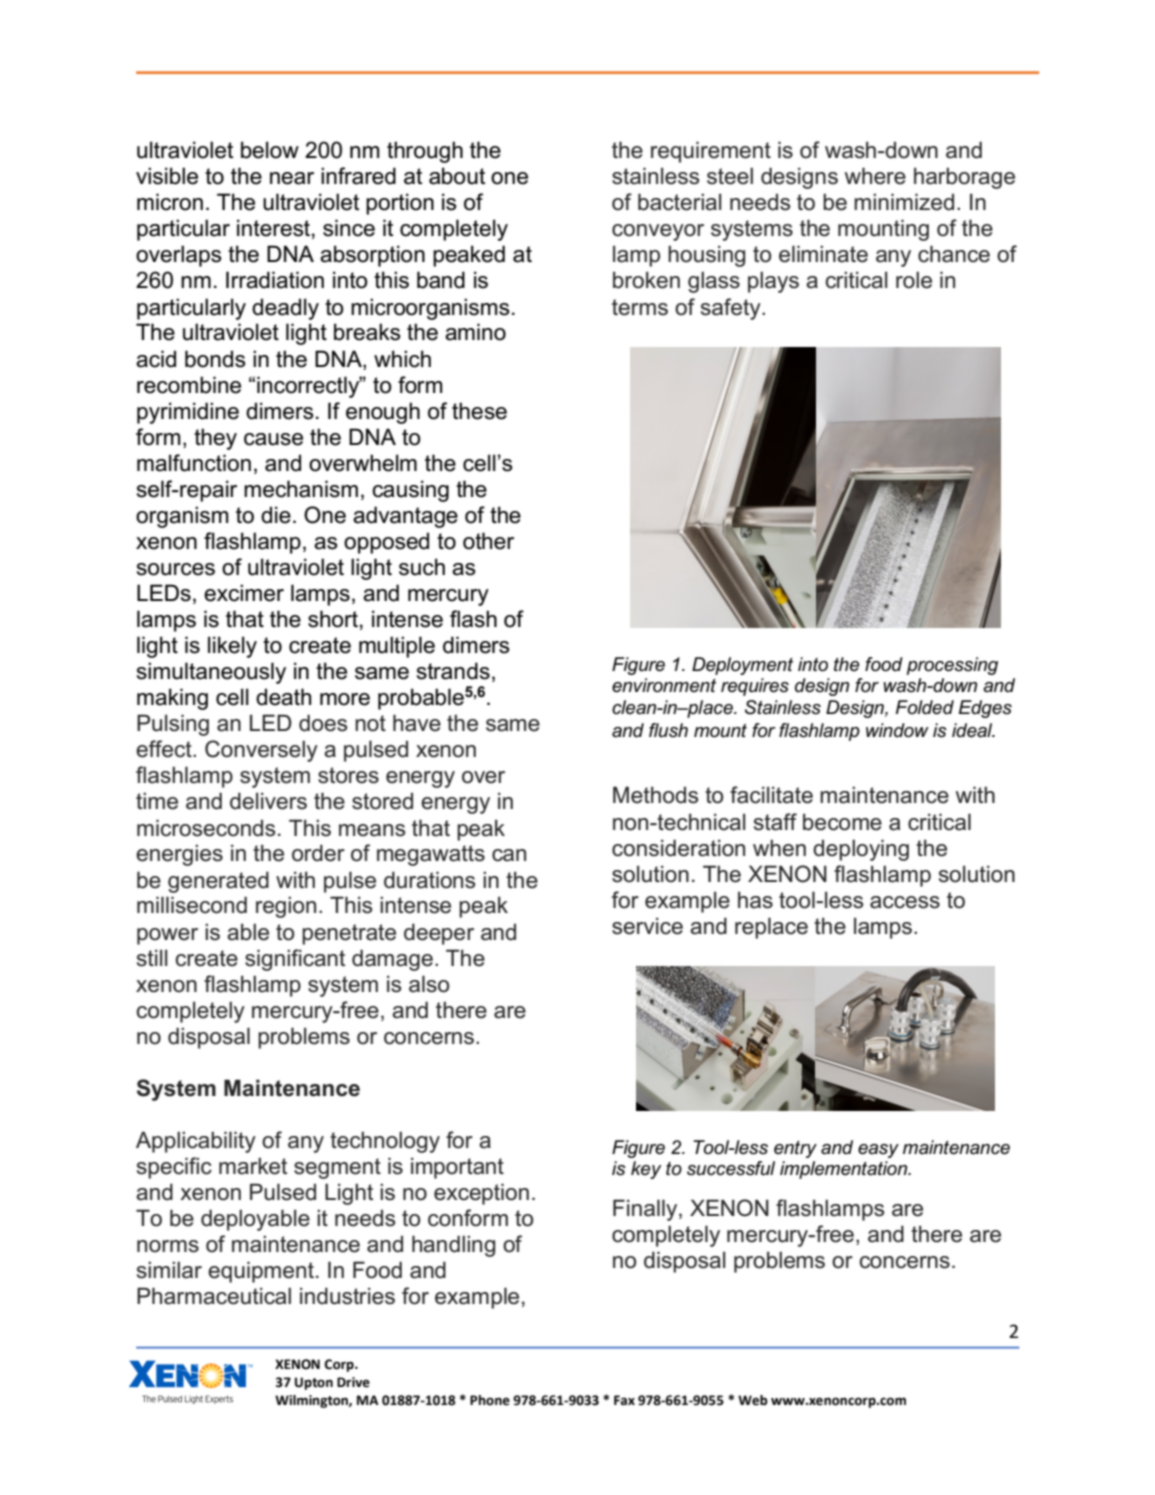 The image size is (1155, 1495). What do you see at coordinates (624, 1400) in the document?
I see `Fax` at bounding box center [624, 1400].
